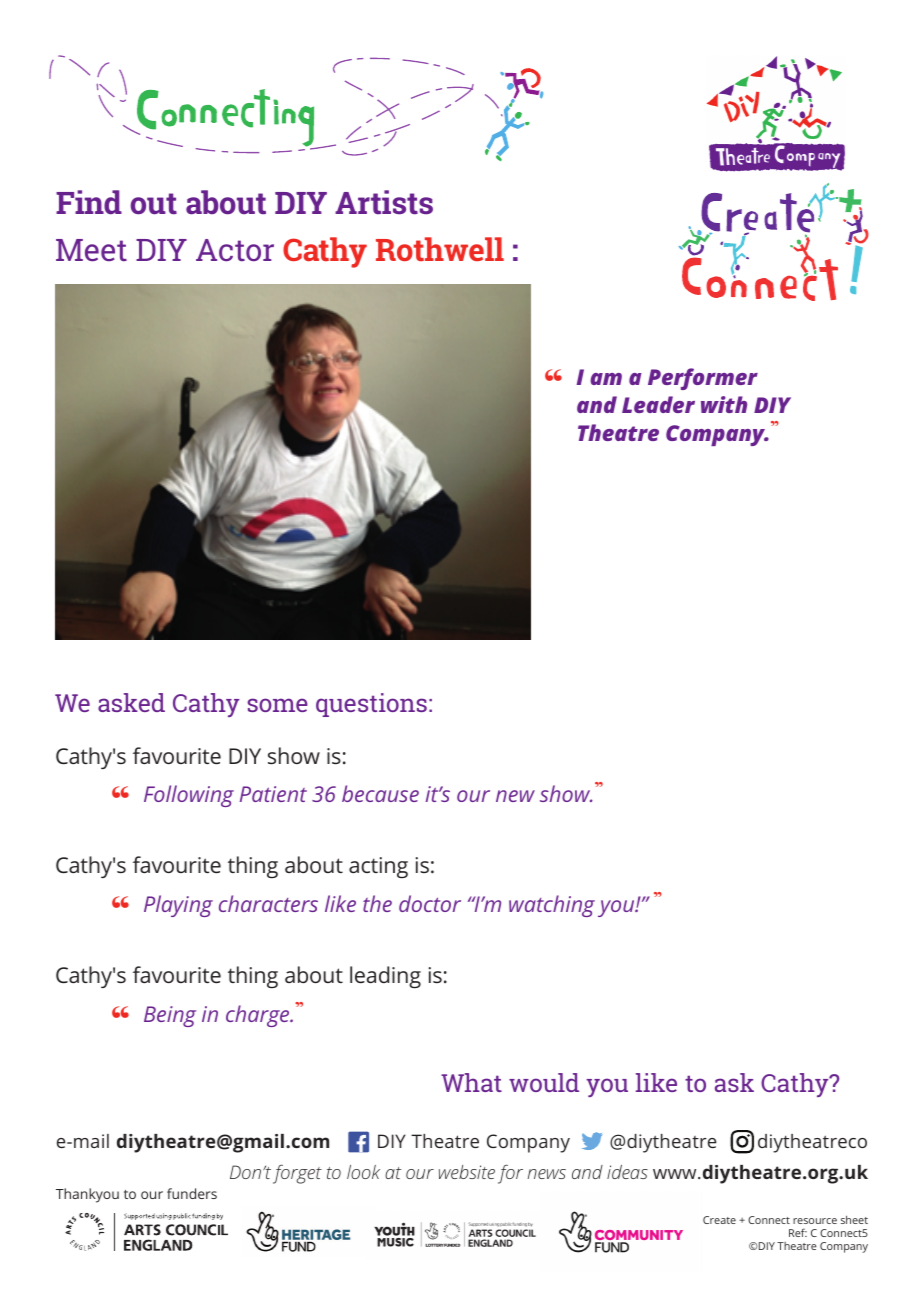 This screenshot has width=924, height=1308. Describe the element at coordinates (192, 1193) in the screenshot. I see `funders` at that location.
